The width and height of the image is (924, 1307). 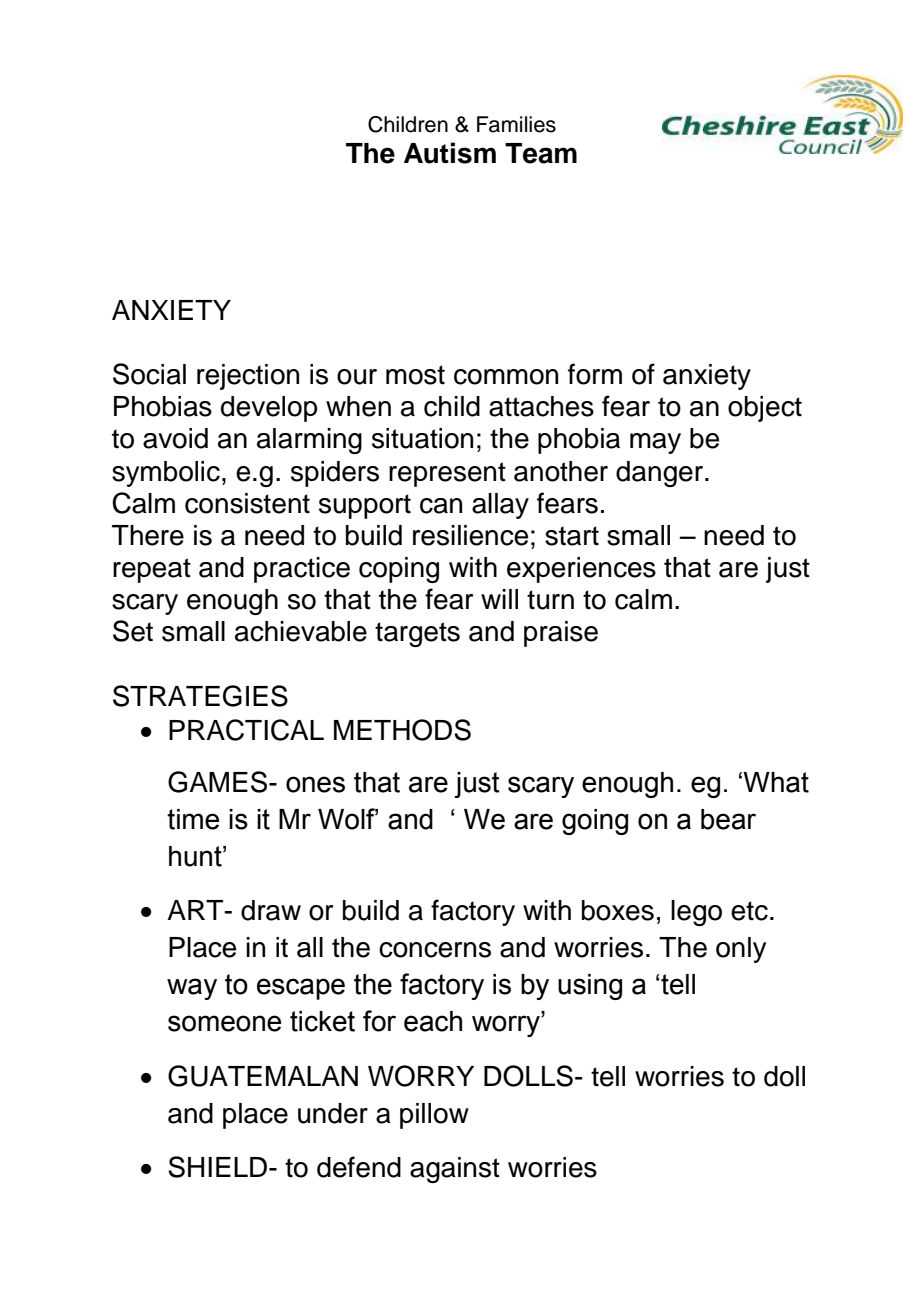 What do you see at coordinates (590, 987) in the image?
I see `using` at bounding box center [590, 987].
